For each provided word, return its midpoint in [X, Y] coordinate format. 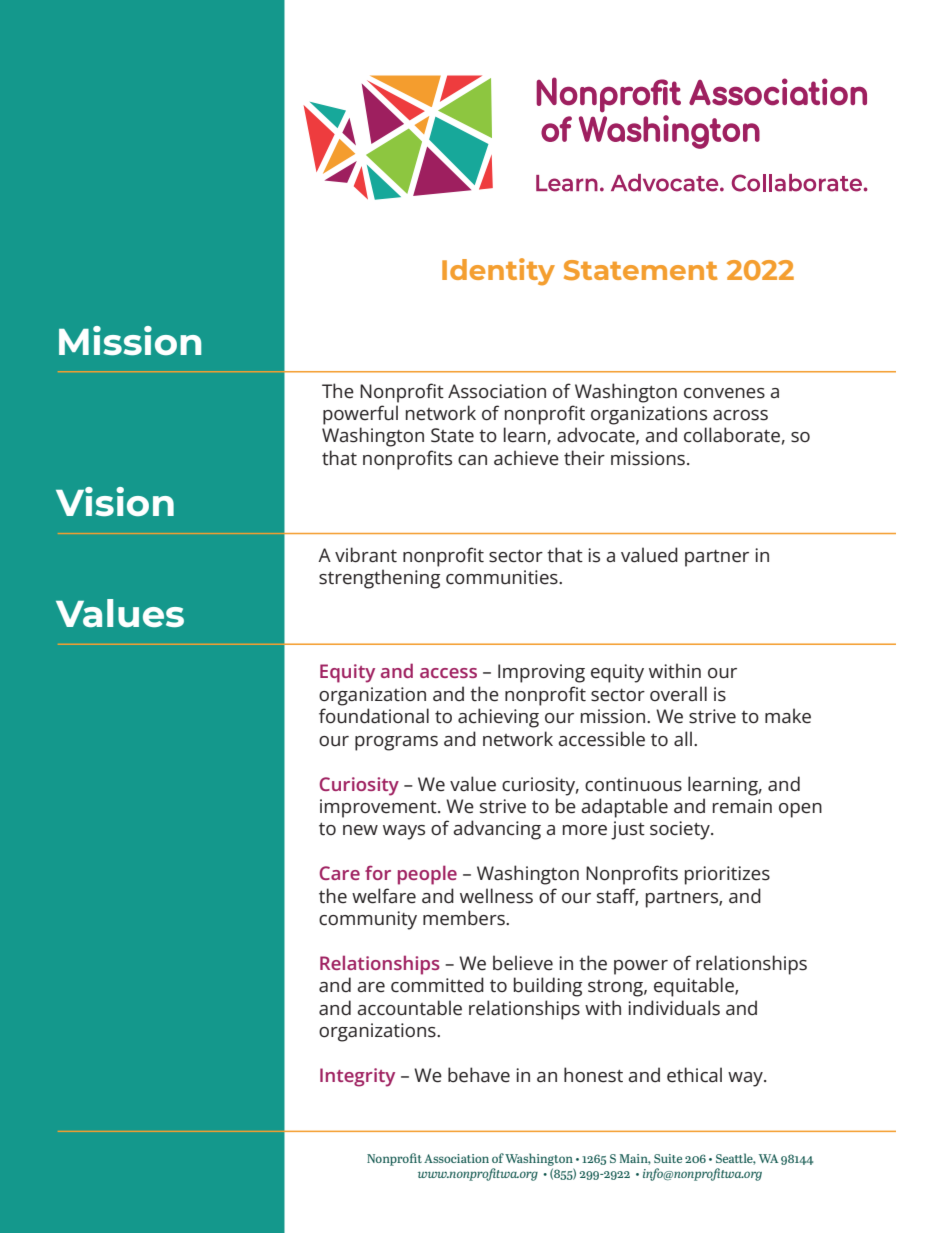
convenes [724, 393]
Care [340, 873]
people [427, 875]
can [472, 460]
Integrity [357, 1077]
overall [678, 694]
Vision [115, 501]
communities [503, 577]
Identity [498, 272]
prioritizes [727, 875]
